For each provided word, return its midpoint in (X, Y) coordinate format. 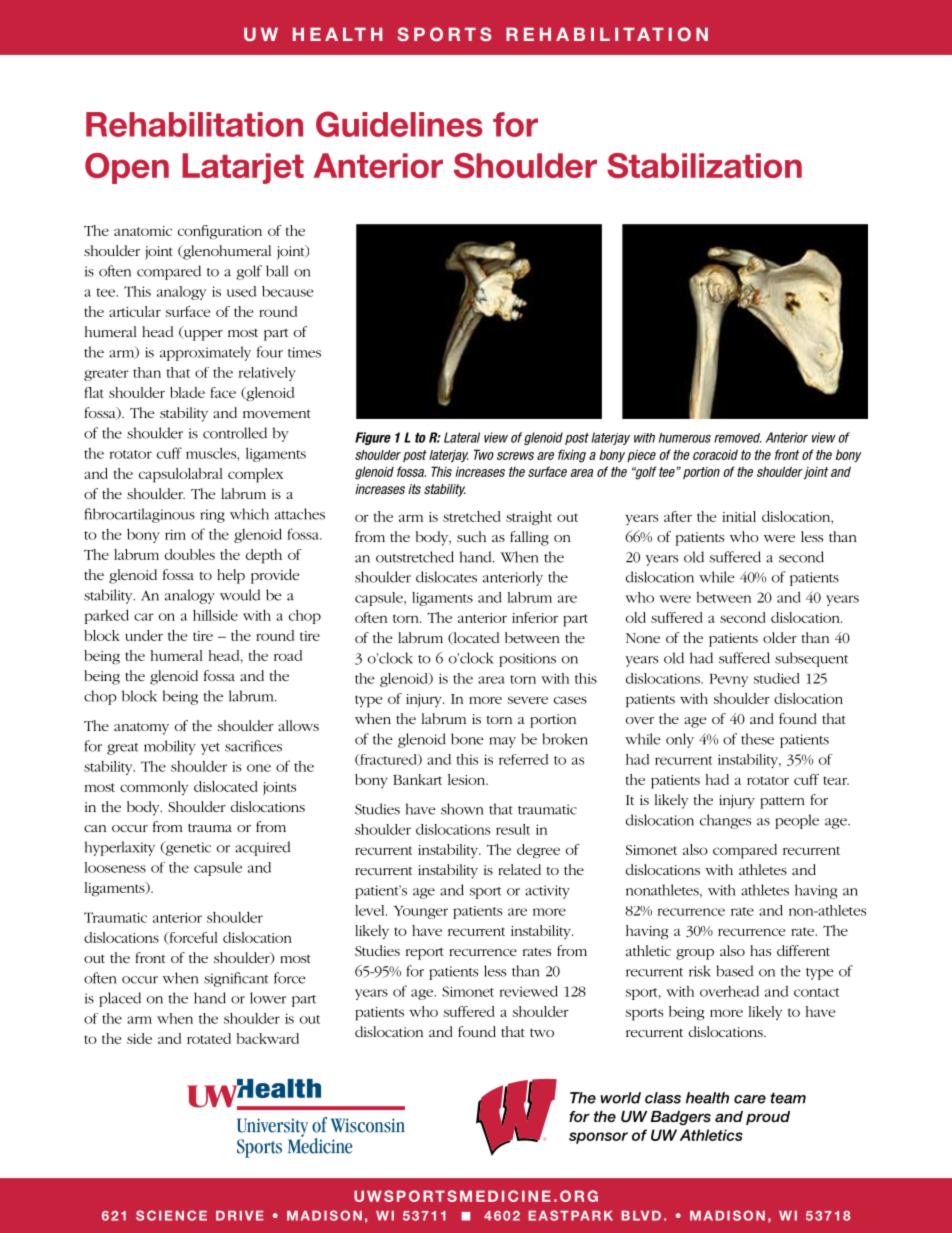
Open (127, 168)
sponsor (598, 1138)
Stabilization (704, 165)
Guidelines (399, 124)
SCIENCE (171, 1215)
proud (768, 1118)
